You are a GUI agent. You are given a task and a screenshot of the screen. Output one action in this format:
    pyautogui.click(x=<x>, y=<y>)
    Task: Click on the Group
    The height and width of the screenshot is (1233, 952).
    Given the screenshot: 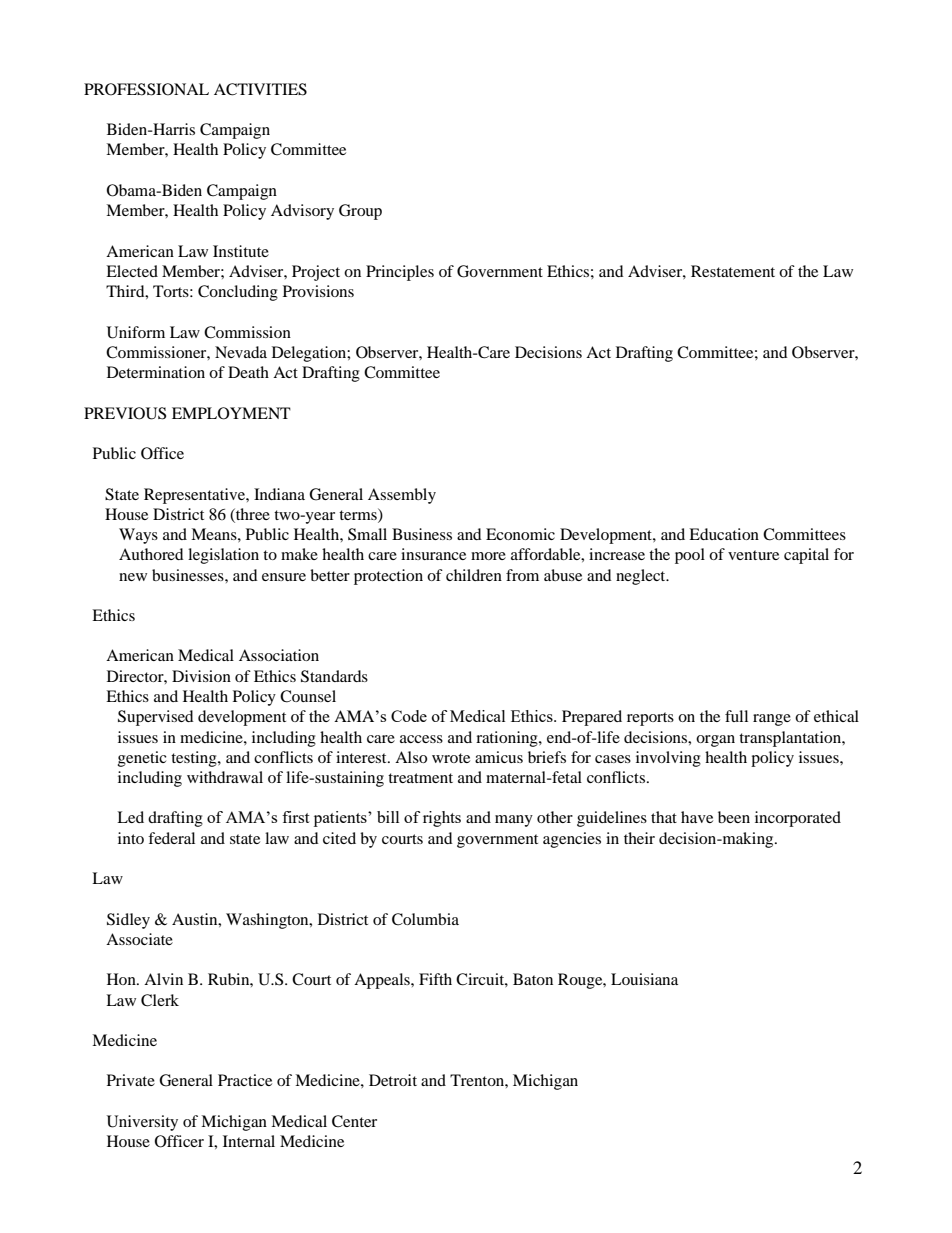 What is the action you would take?
    pyautogui.click(x=360, y=212)
